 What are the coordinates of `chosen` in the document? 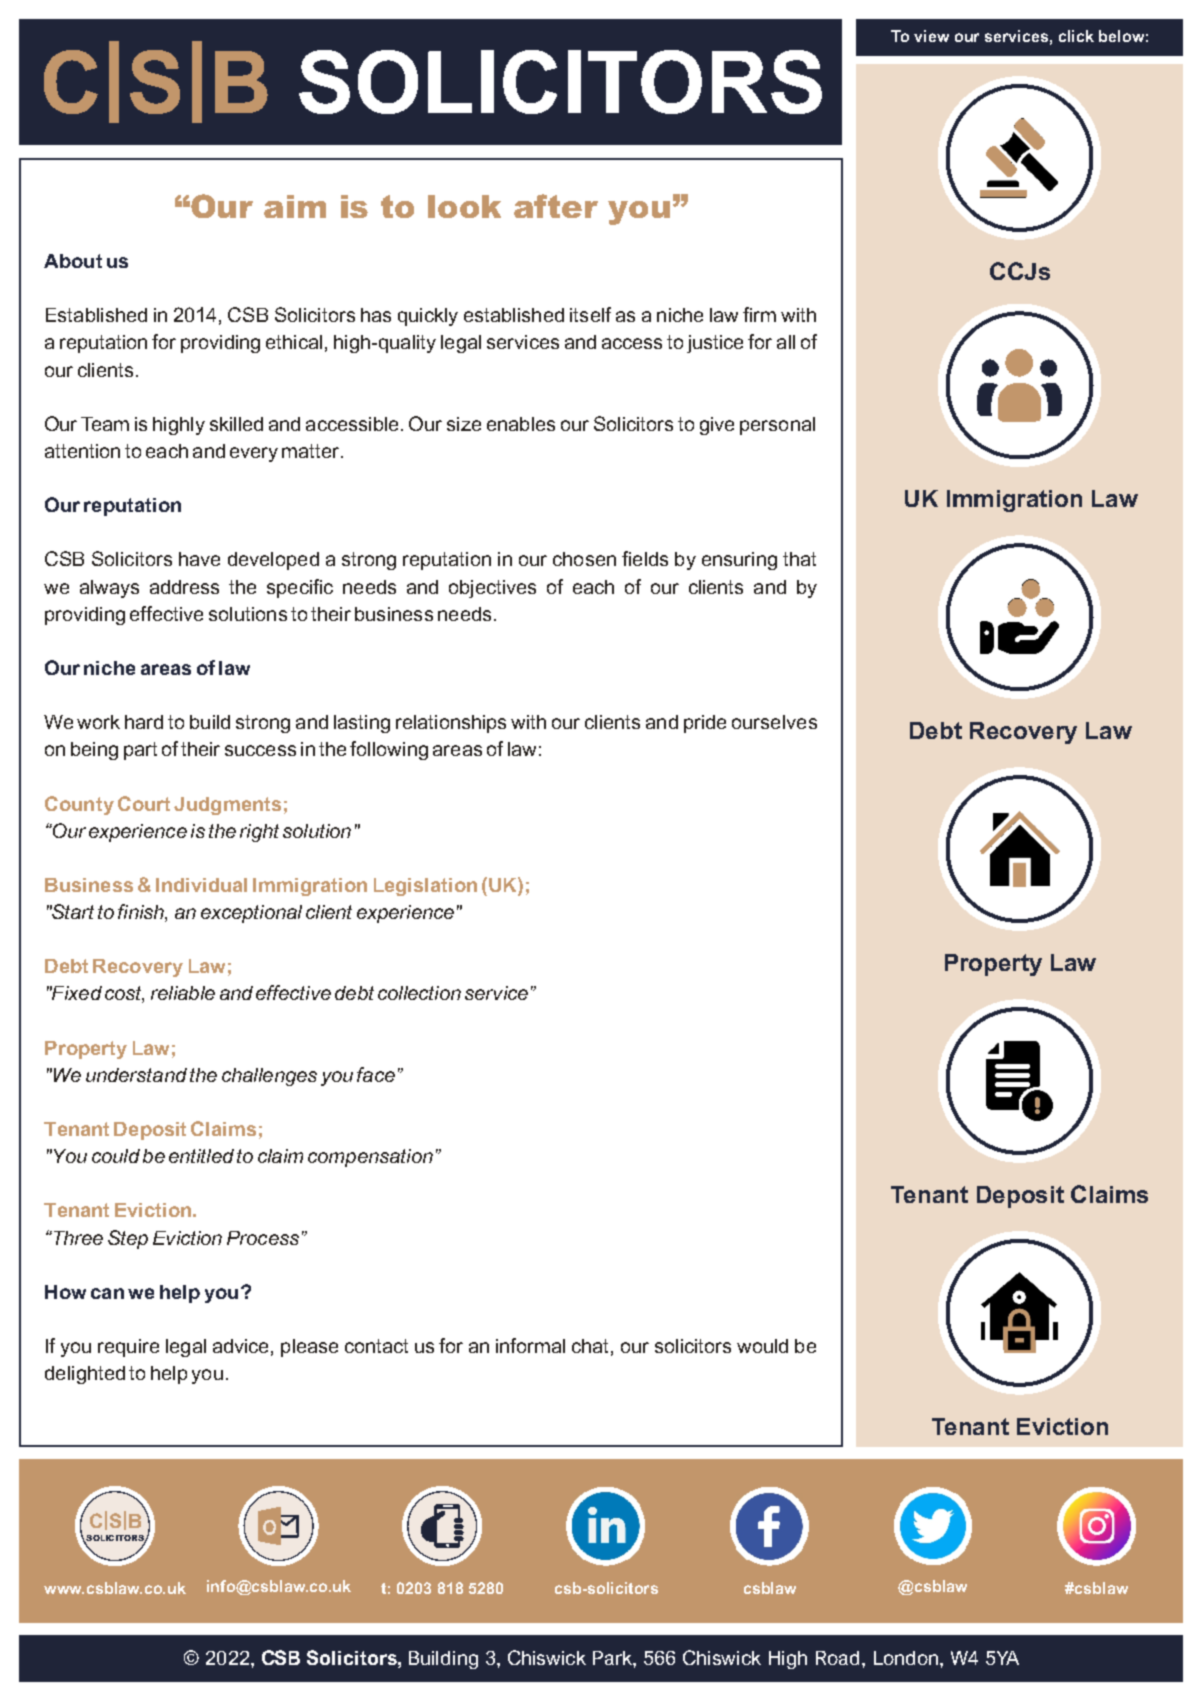 It's located at (584, 559).
